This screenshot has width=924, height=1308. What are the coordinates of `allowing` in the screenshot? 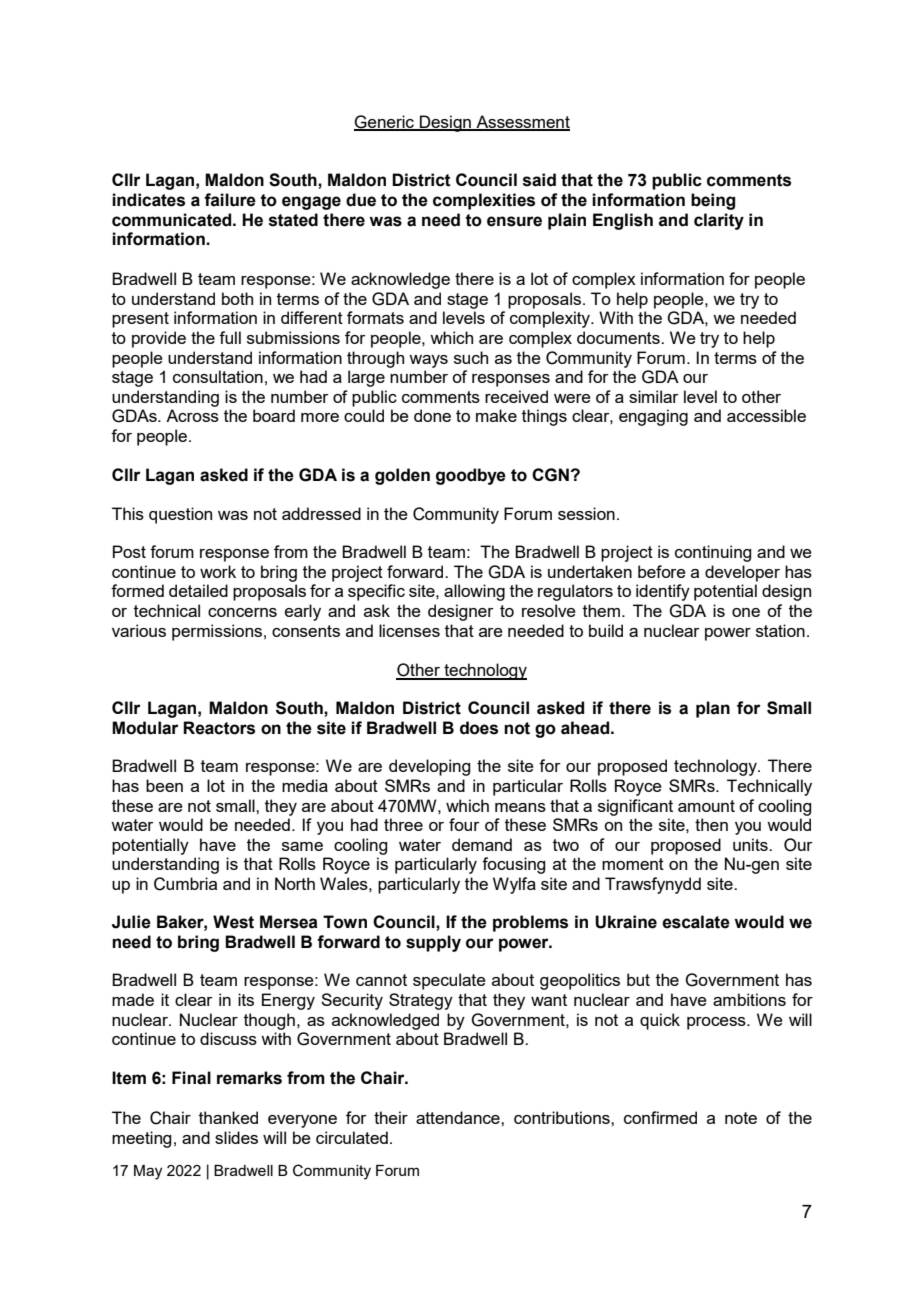 It's located at (474, 592).
